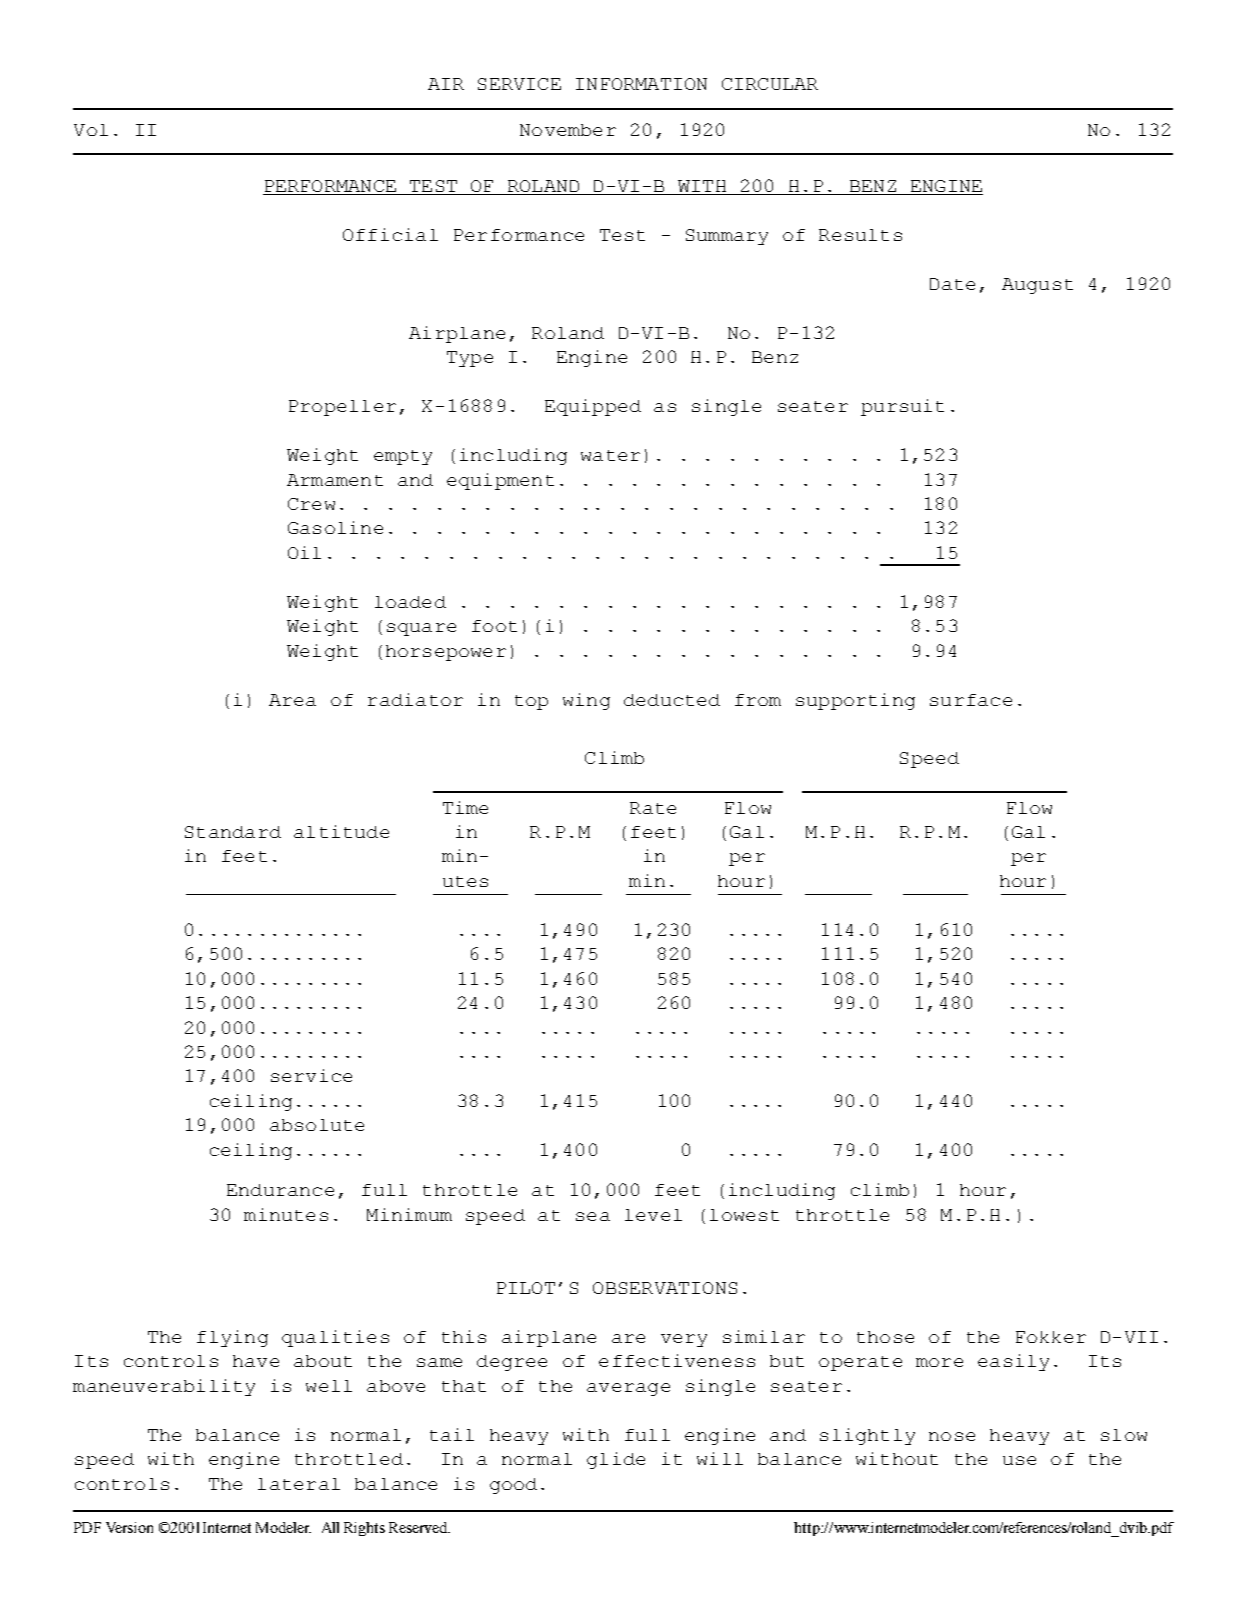 The width and height of the screenshot is (1246, 1613). I want to click on Standard, so click(233, 832).
